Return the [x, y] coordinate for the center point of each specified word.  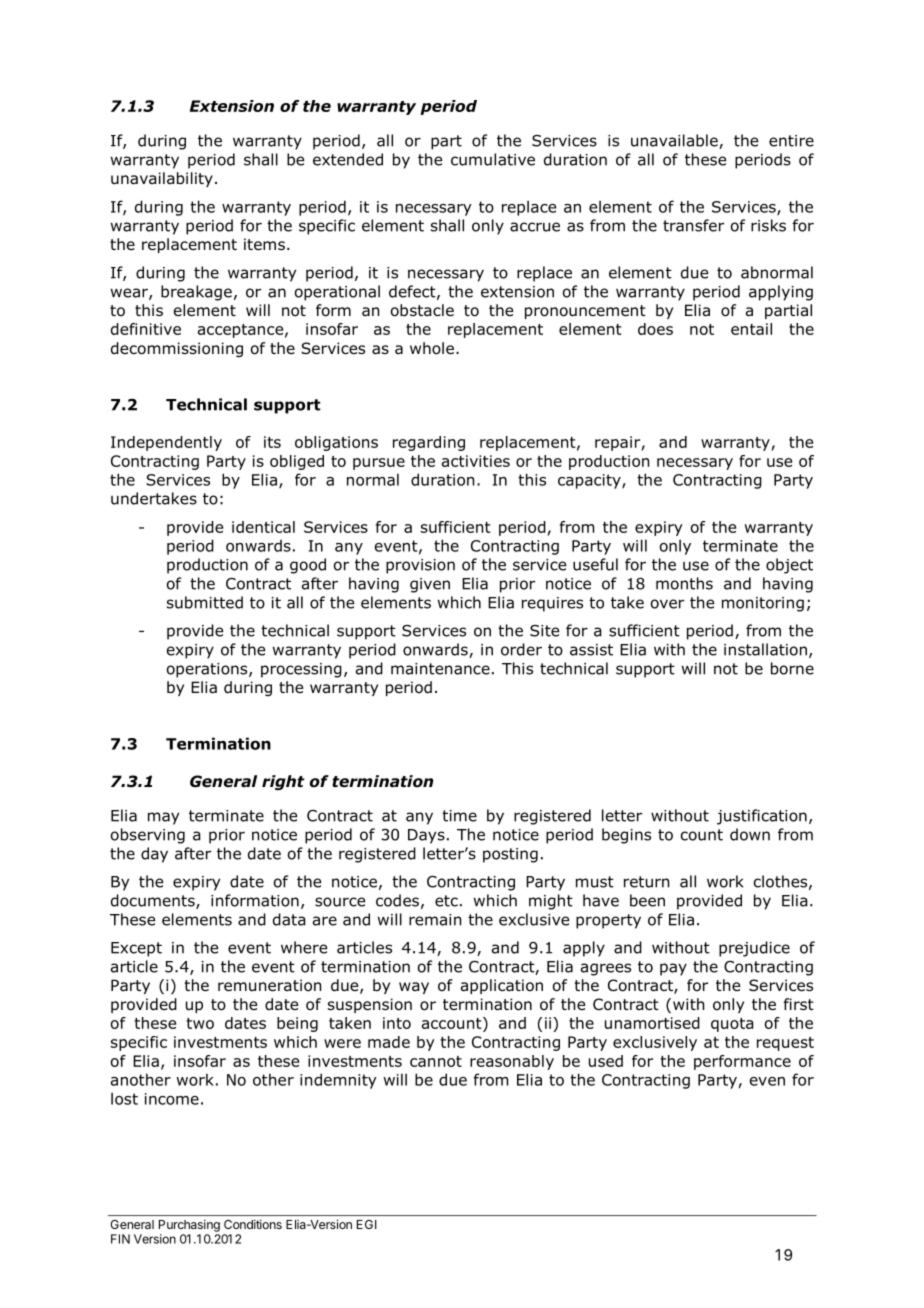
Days [426, 836]
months [684, 583]
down [750, 834]
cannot [436, 1061]
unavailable [675, 141]
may [163, 818]
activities [476, 461]
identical [263, 527]
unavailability [162, 179]
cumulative [493, 159]
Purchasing [189, 1225]
